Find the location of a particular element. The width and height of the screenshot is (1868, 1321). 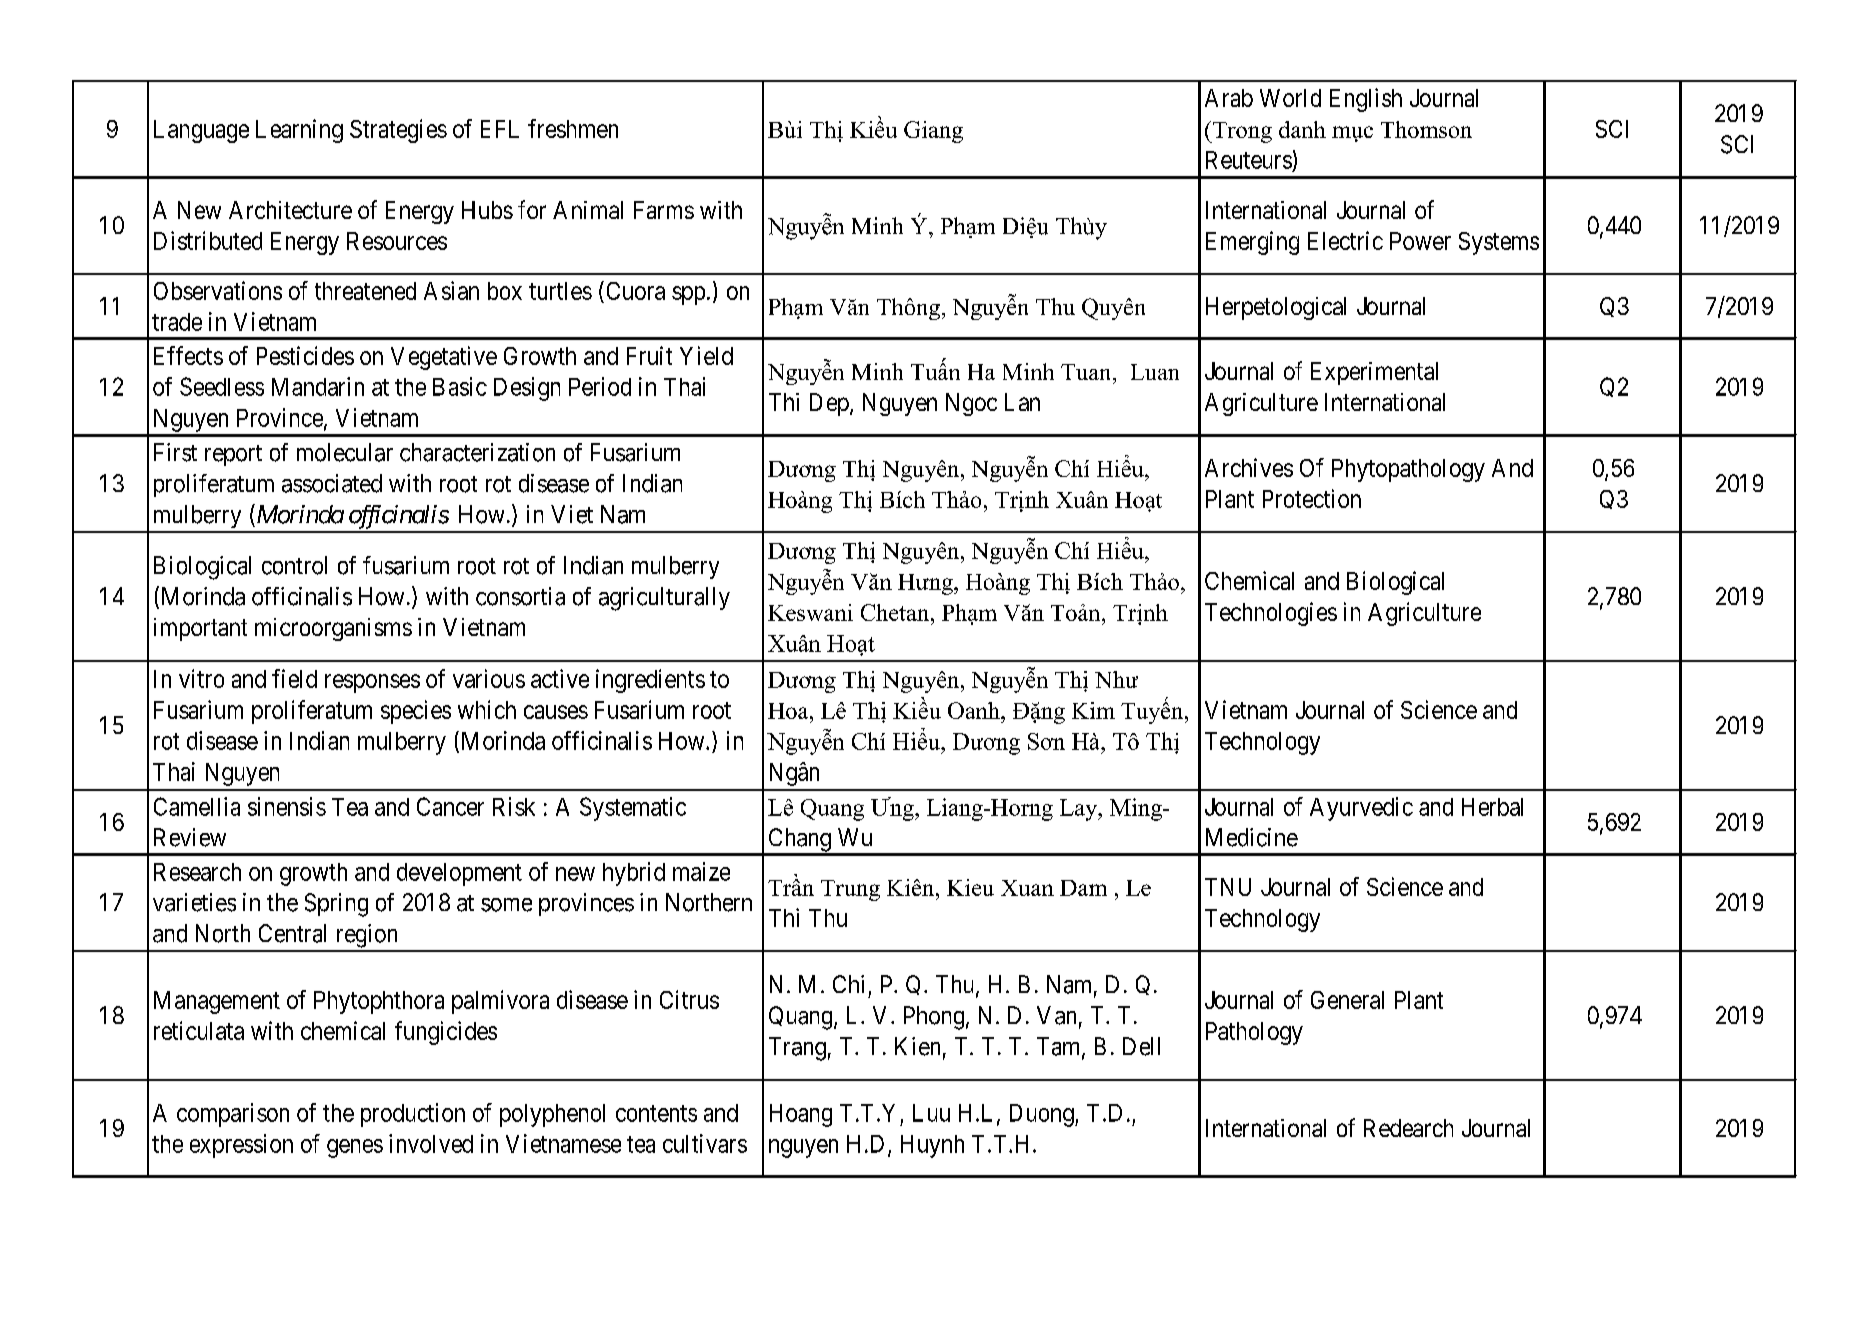

Chetan is located at coordinates (896, 612).
